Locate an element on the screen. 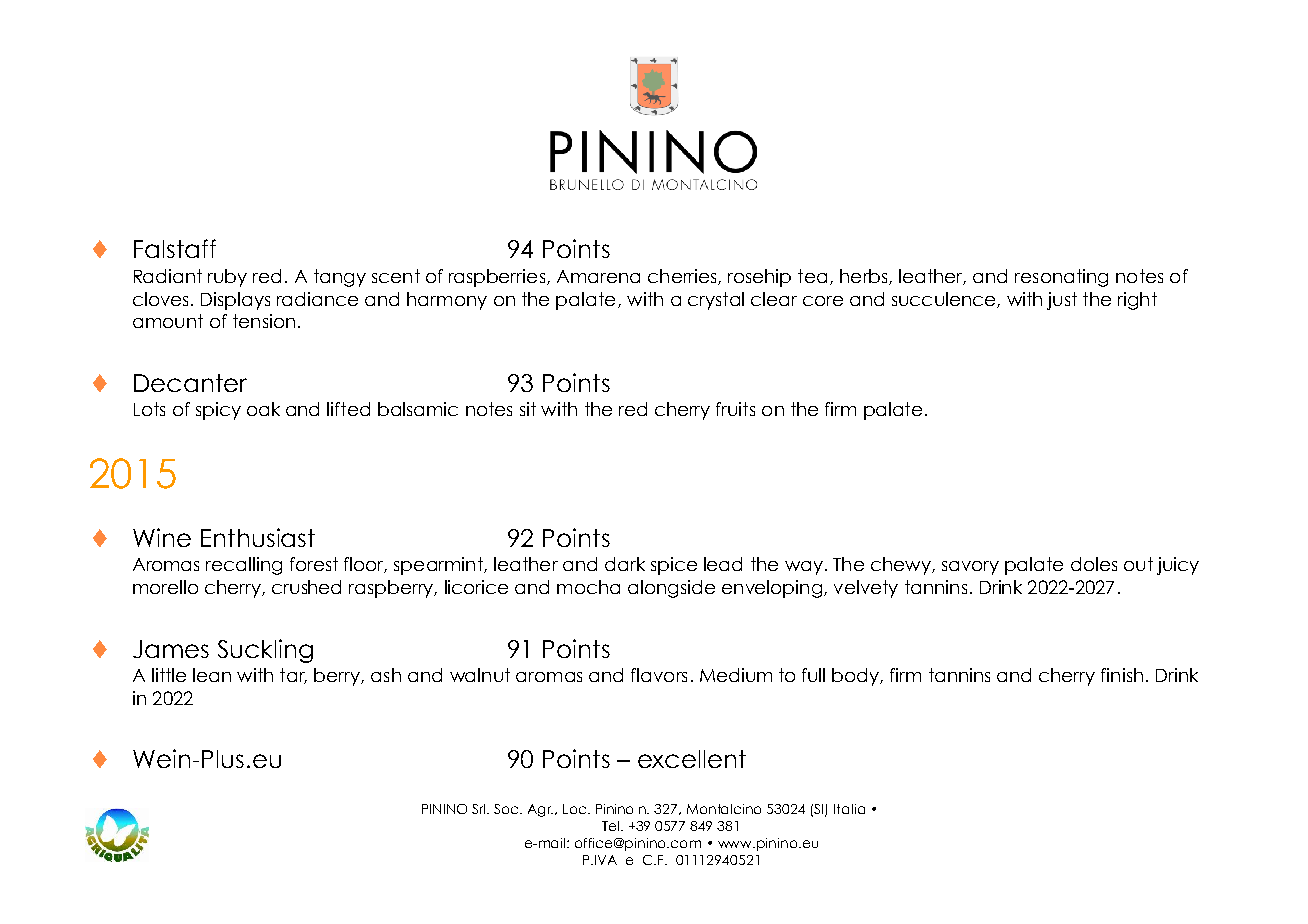  Displays is located at coordinates (235, 301).
